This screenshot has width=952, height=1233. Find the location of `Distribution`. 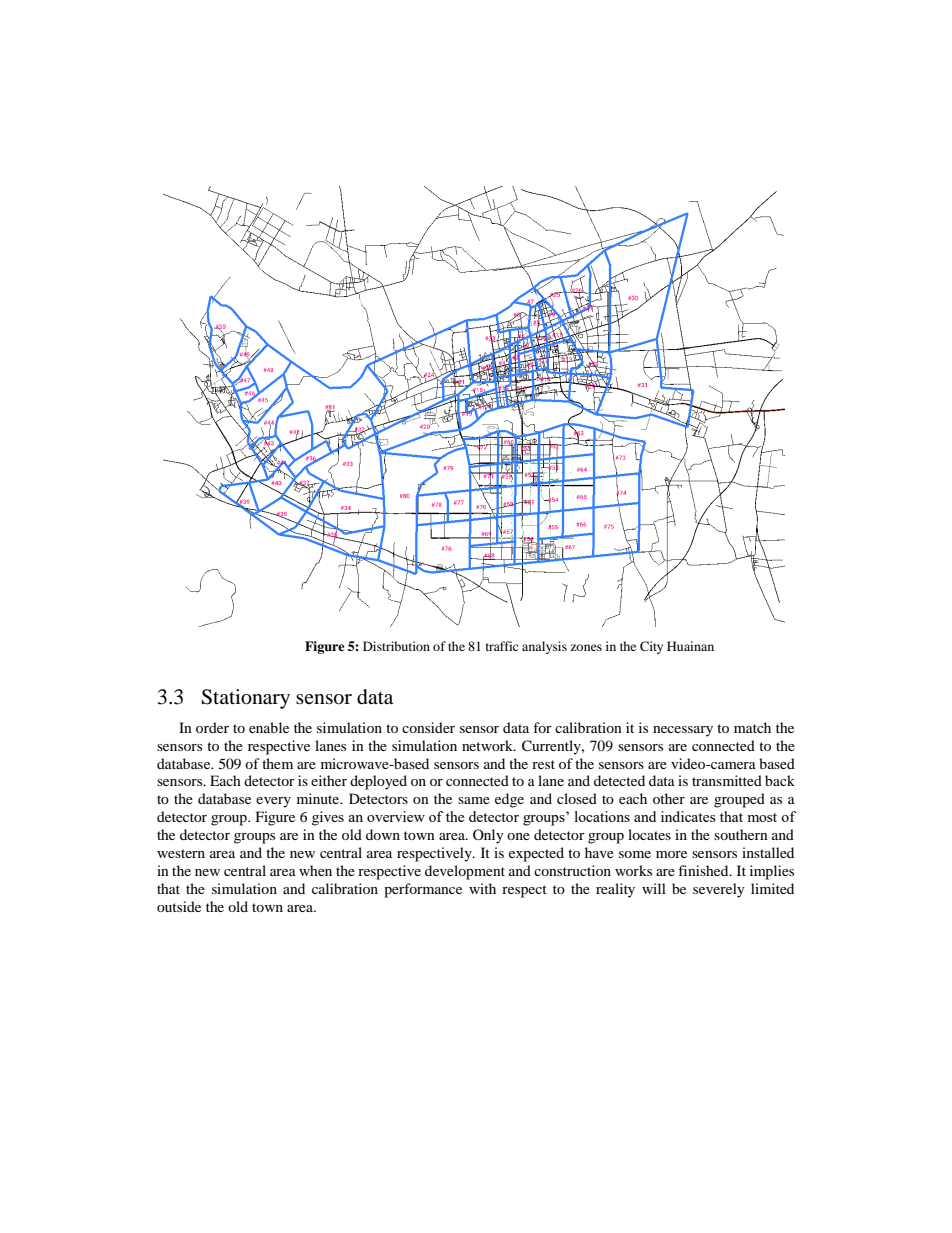

Distribution is located at coordinates (396, 646).
